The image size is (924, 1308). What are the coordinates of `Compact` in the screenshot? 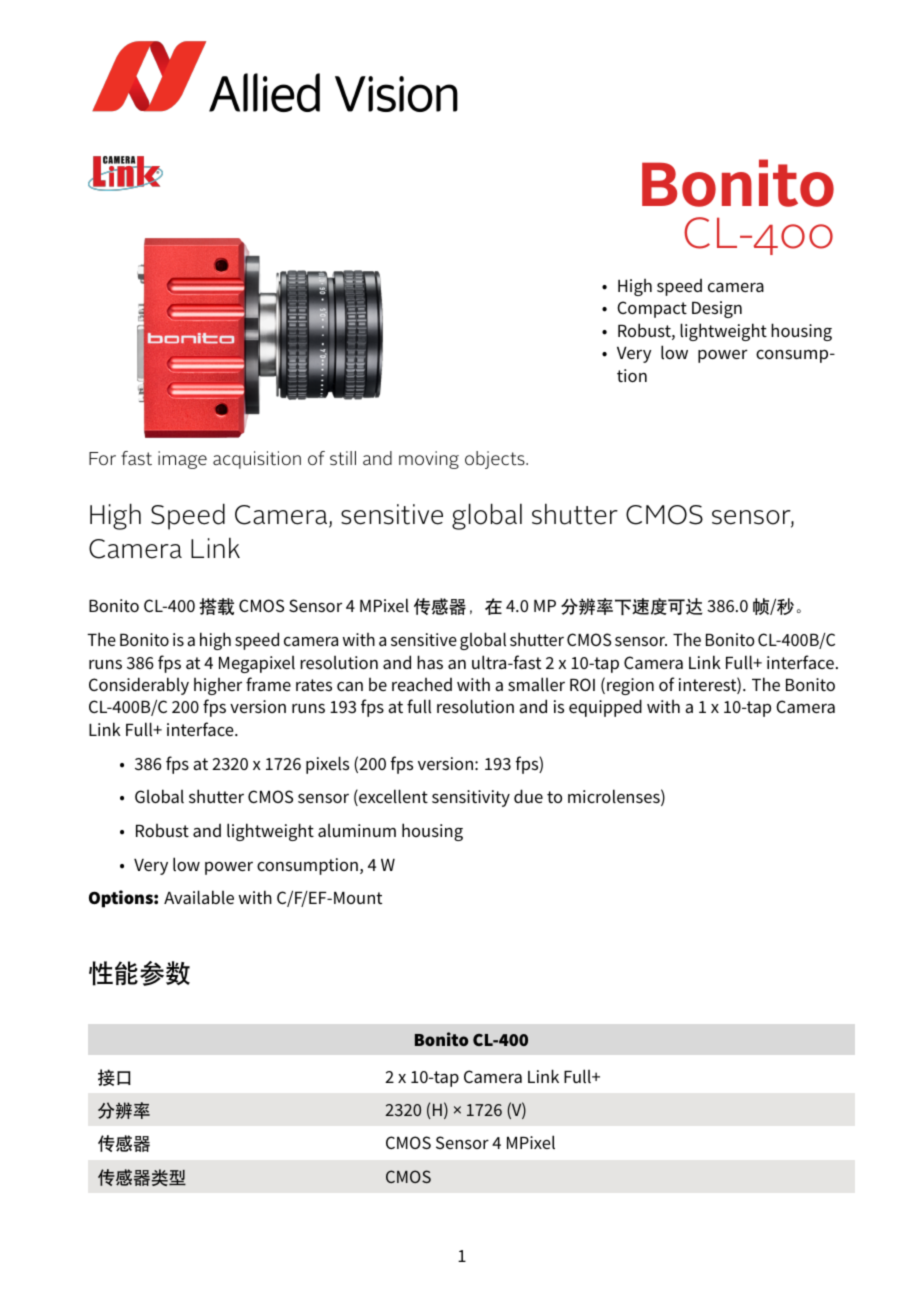 It's located at (652, 309).
